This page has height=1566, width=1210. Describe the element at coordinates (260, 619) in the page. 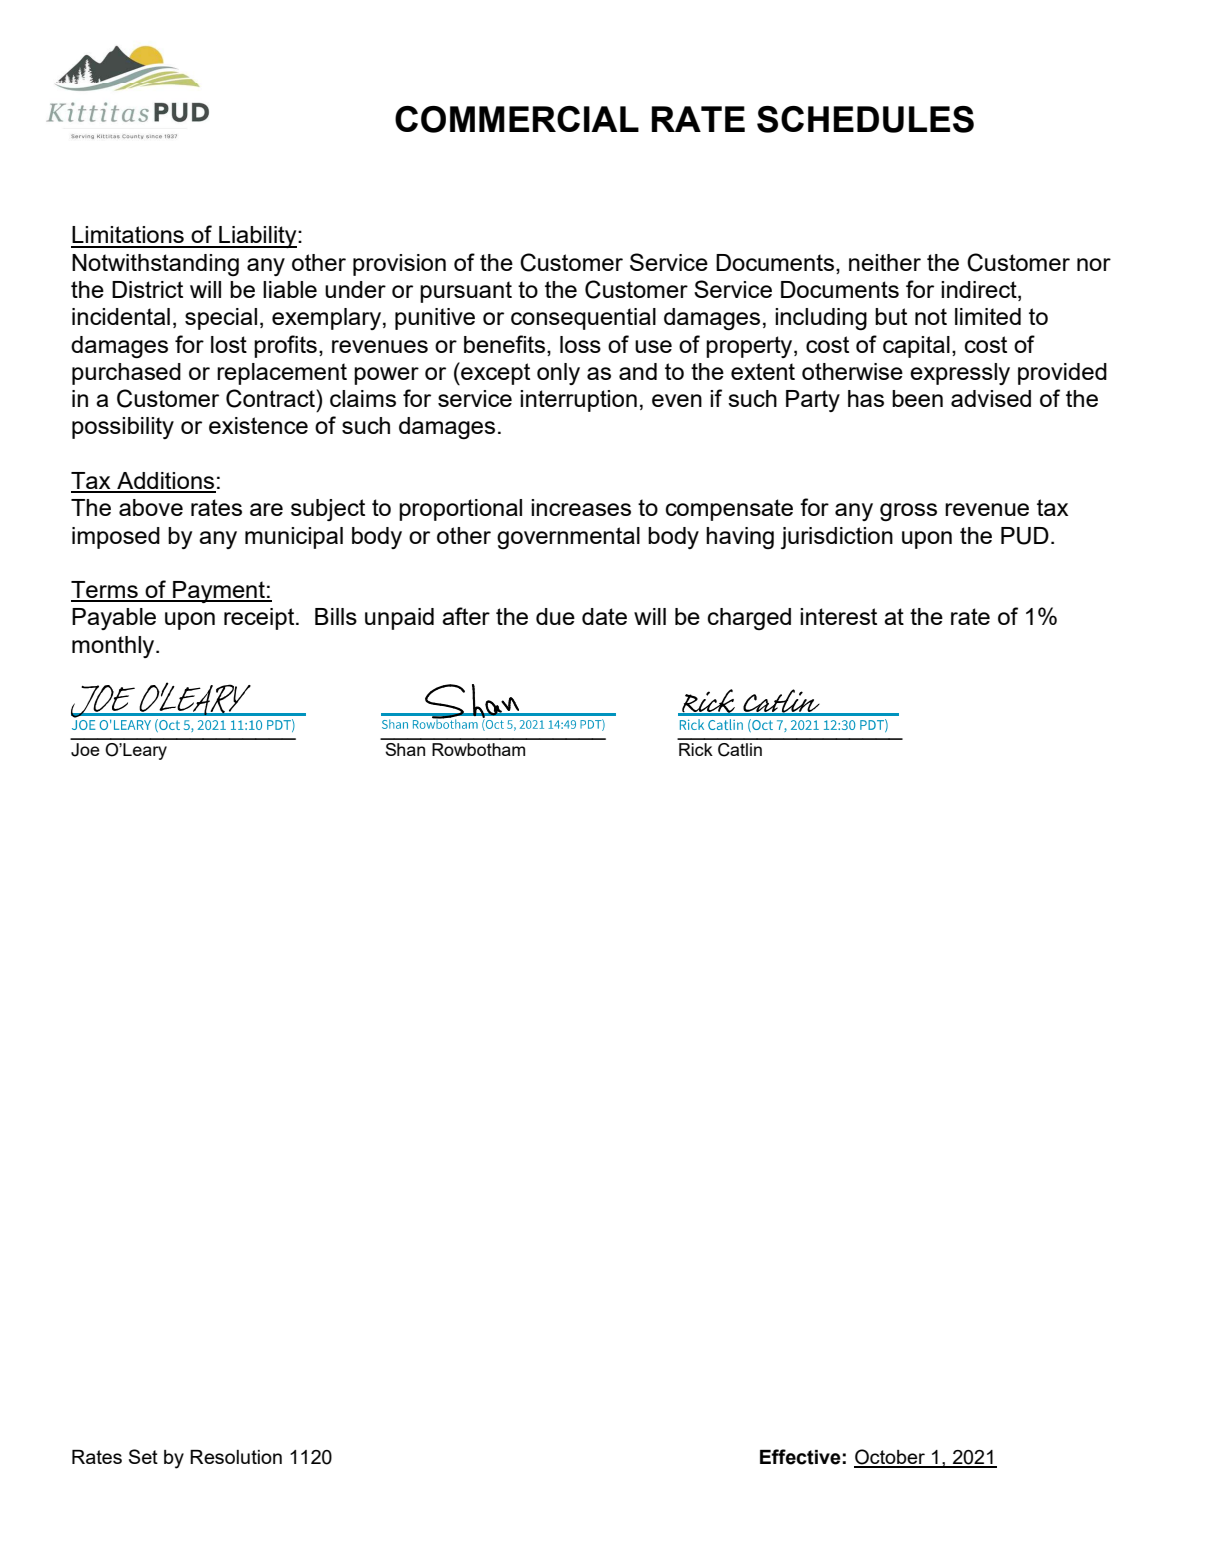

I see `receipt` at that location.
